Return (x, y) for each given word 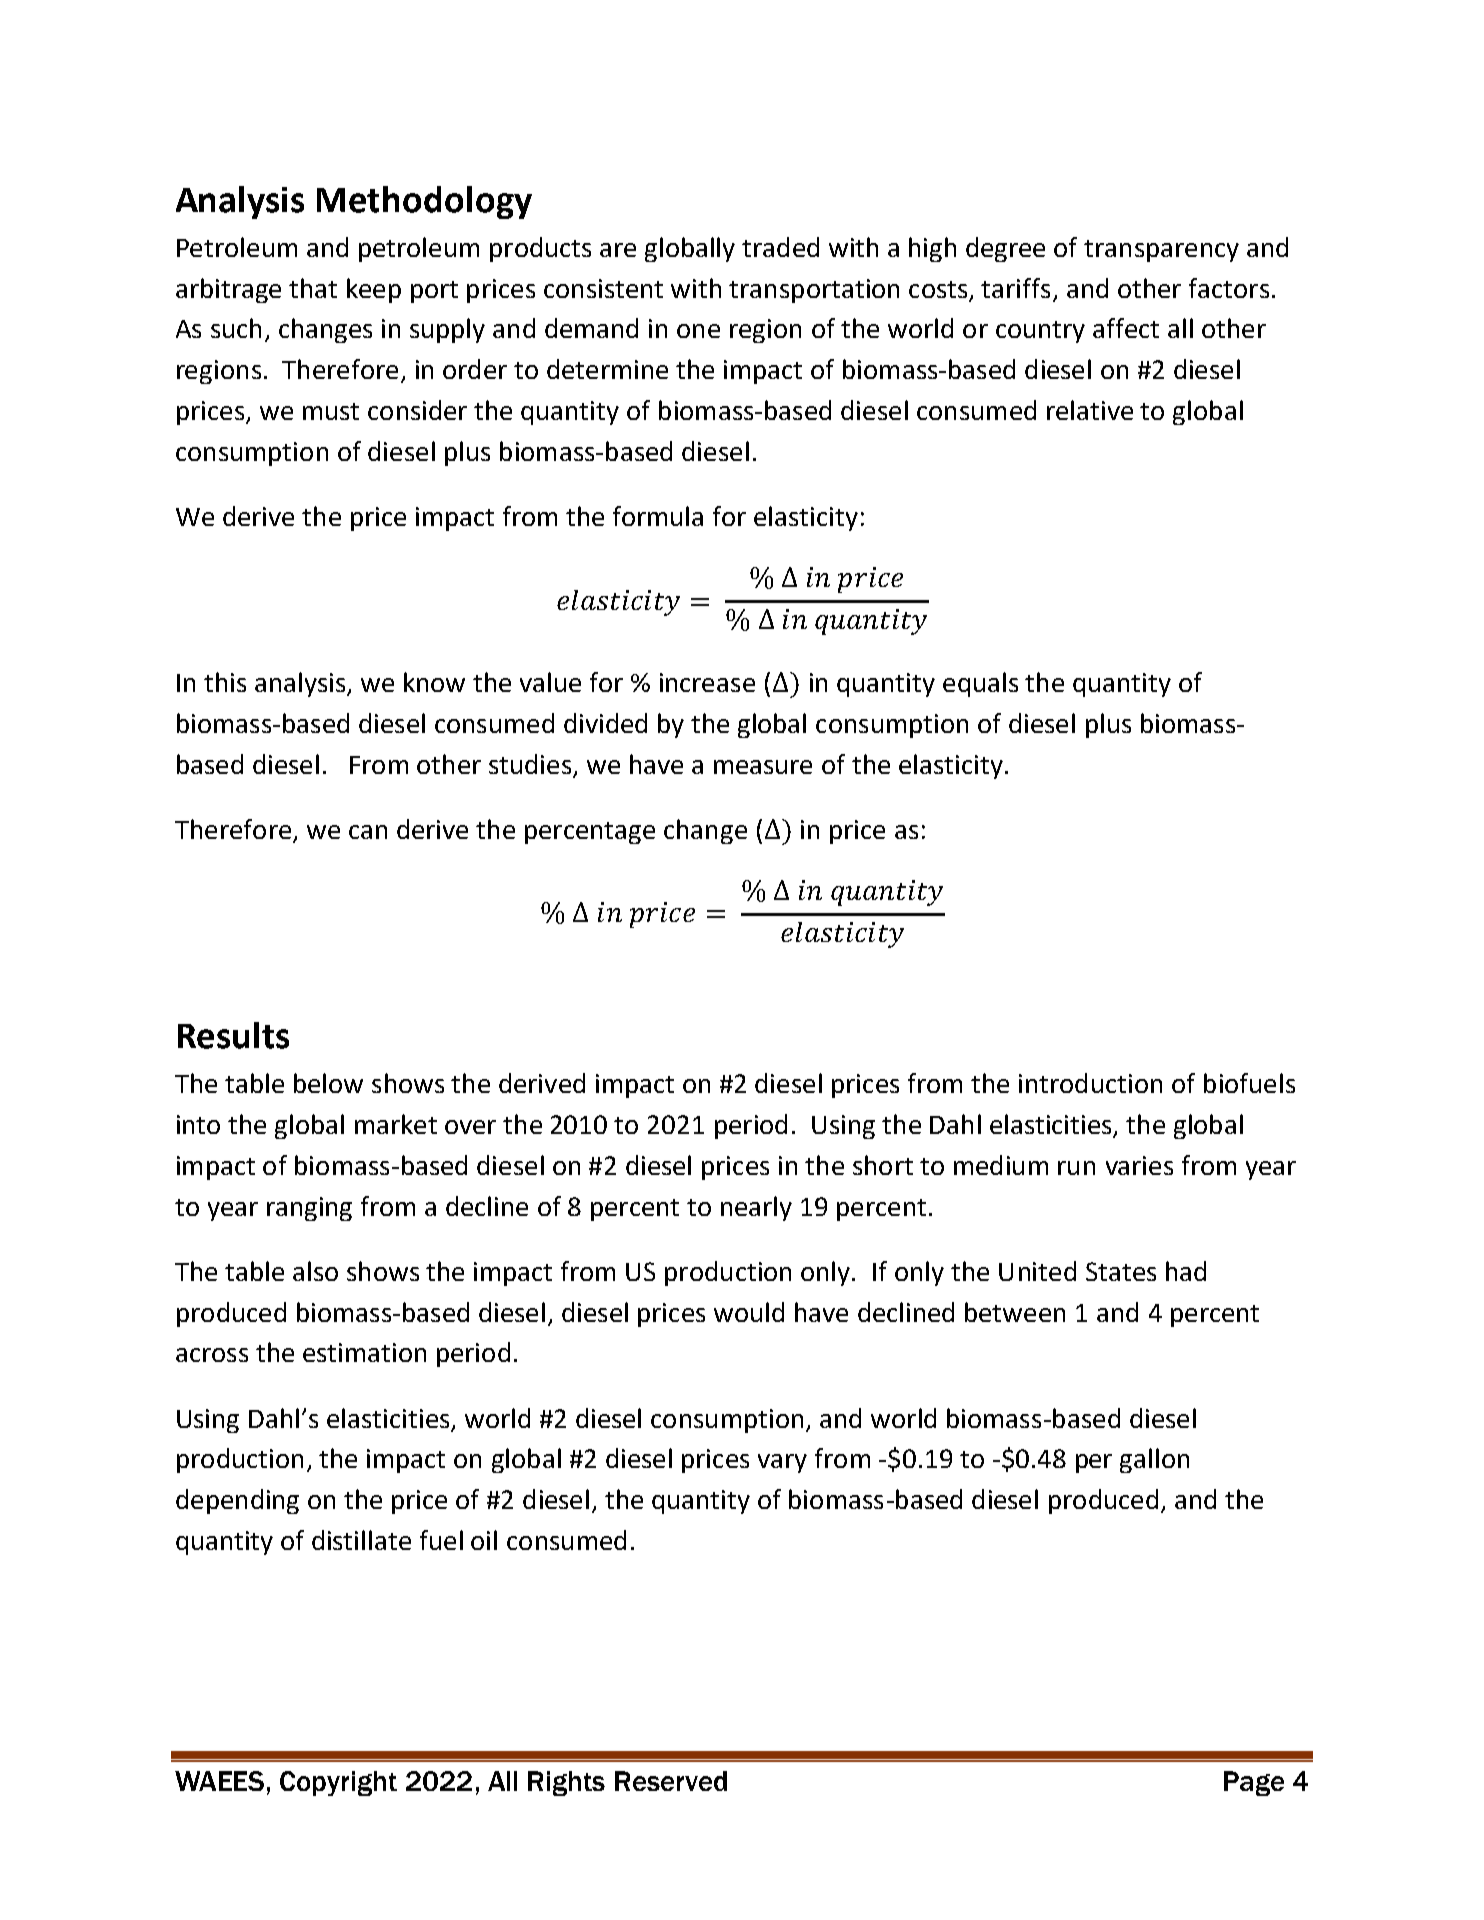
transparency (1161, 251)
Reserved (671, 1781)
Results (233, 1035)
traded (780, 247)
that (313, 288)
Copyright (338, 1783)
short (883, 1165)
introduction (1090, 1083)
